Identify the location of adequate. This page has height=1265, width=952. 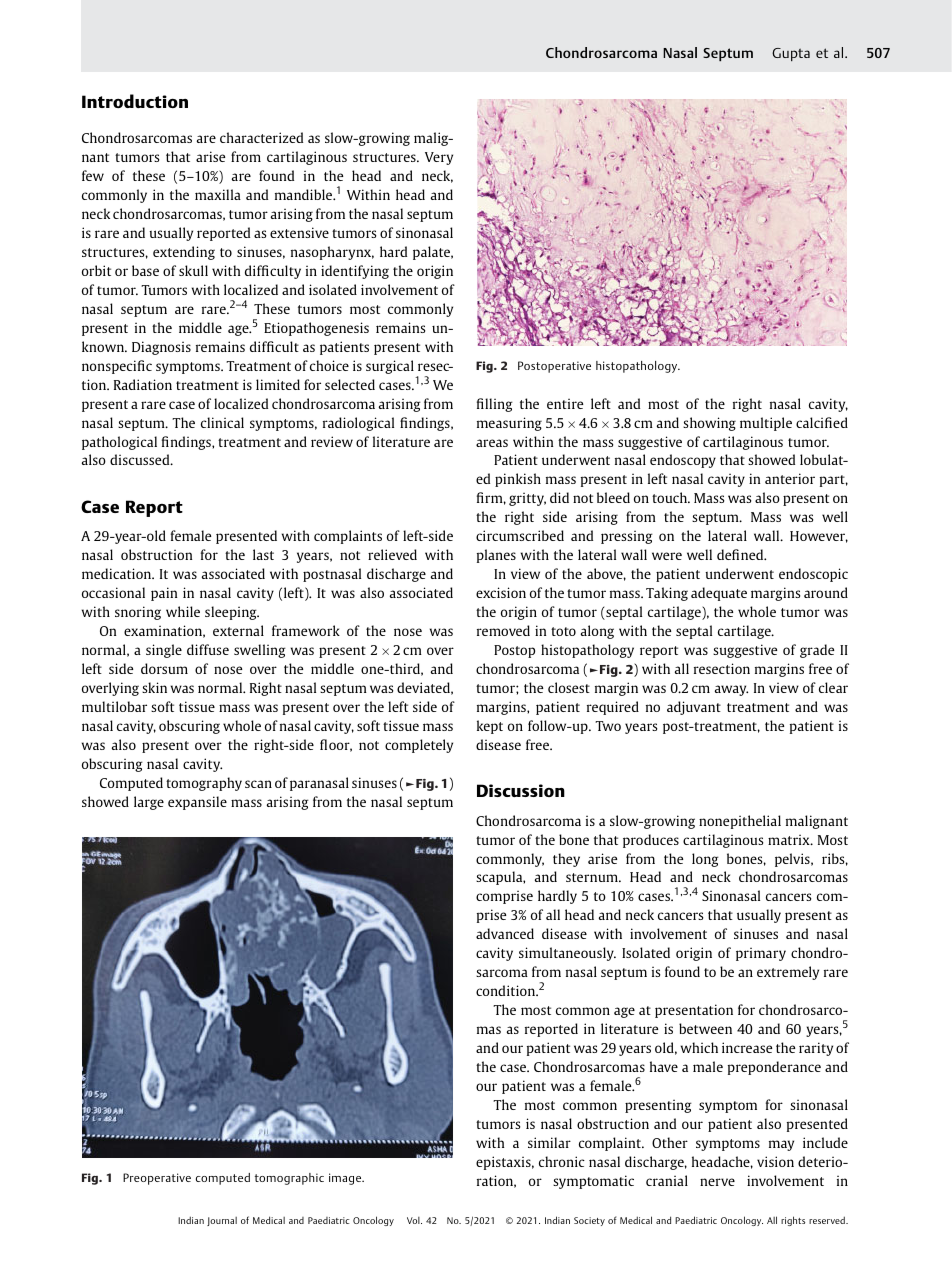
(719, 594).
